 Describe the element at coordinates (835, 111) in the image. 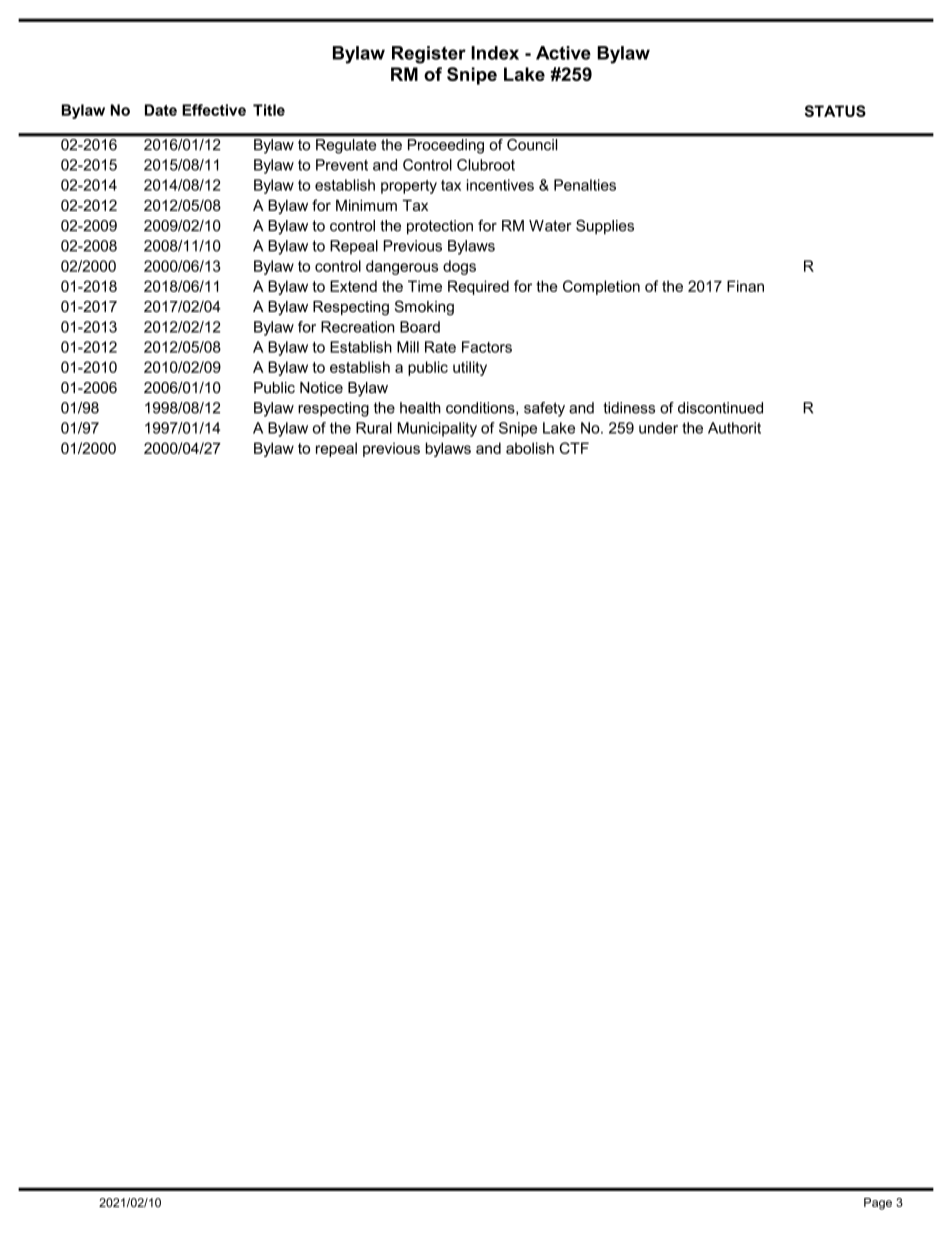

I see `STATUS` at that location.
